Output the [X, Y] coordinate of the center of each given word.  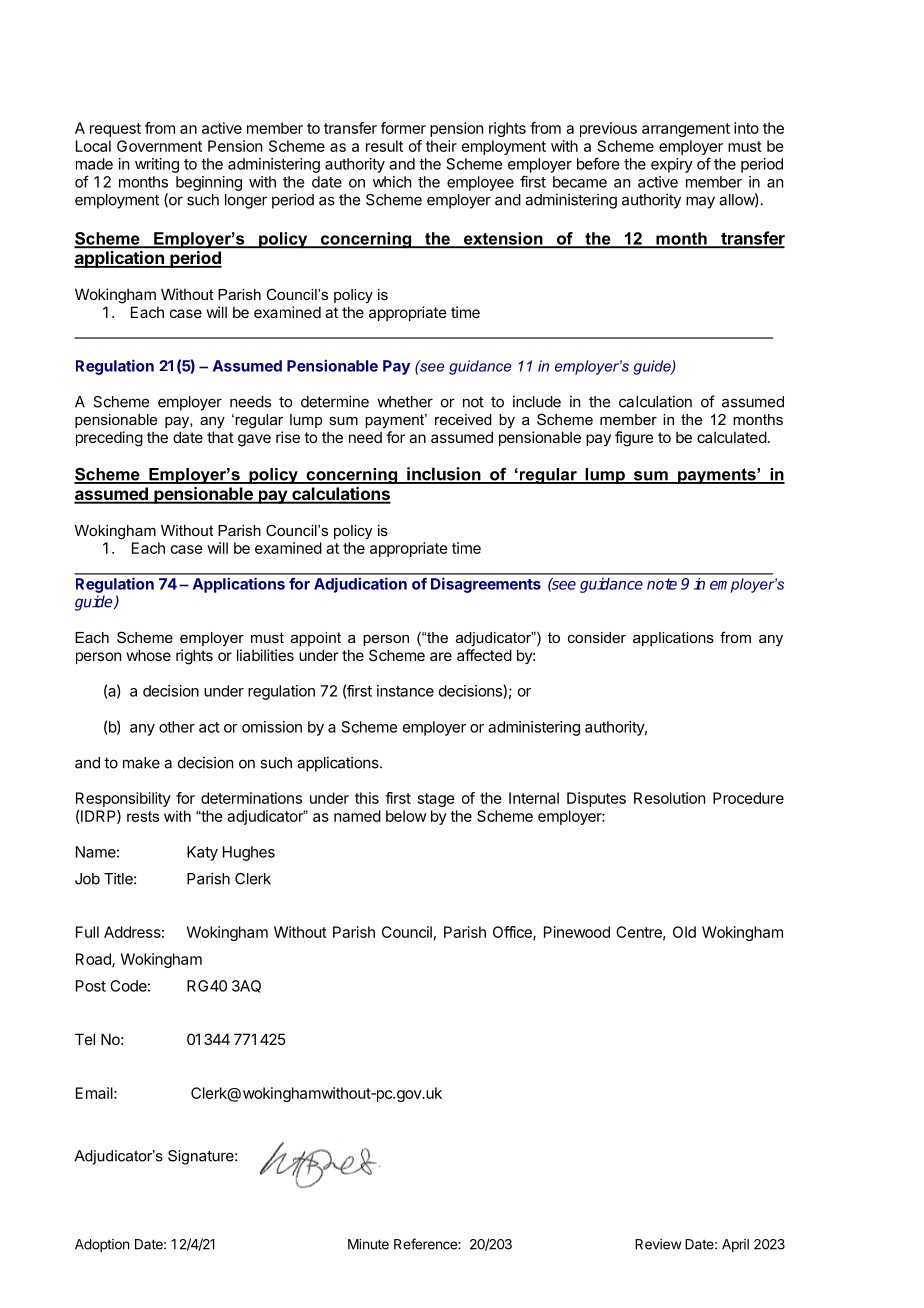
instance [405, 691]
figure [634, 439]
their [441, 146]
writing [157, 165]
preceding [109, 439]
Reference [426, 1244]
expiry [672, 165]
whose [149, 655]
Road [94, 960]
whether [405, 402]
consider [597, 637]
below [406, 816]
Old [684, 932]
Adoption [102, 1245]
